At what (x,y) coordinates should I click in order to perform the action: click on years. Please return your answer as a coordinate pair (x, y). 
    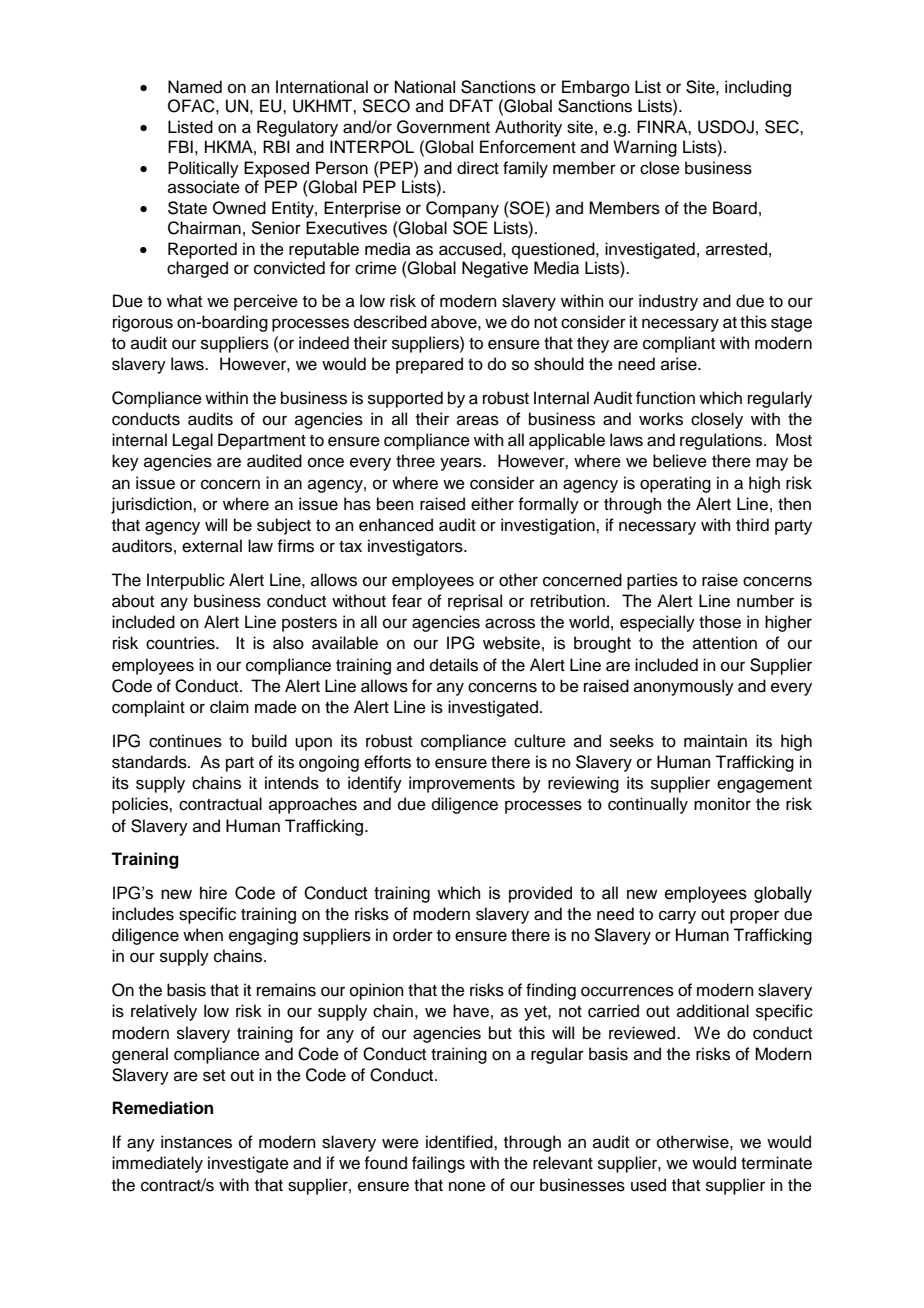
    Looking at the image, I should click on (462, 464).
